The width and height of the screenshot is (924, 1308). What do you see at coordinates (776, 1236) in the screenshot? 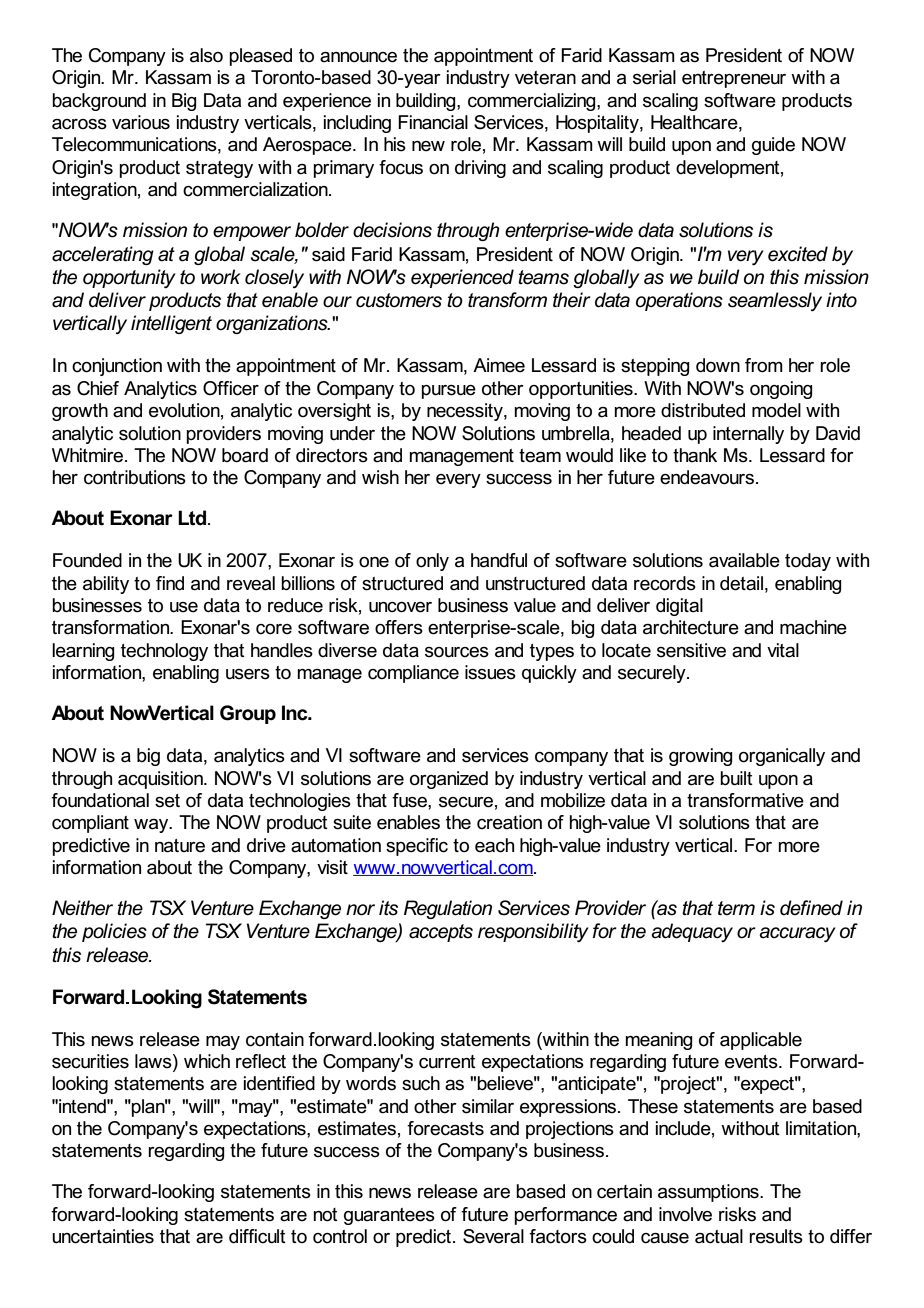
I see `results` at bounding box center [776, 1236].
